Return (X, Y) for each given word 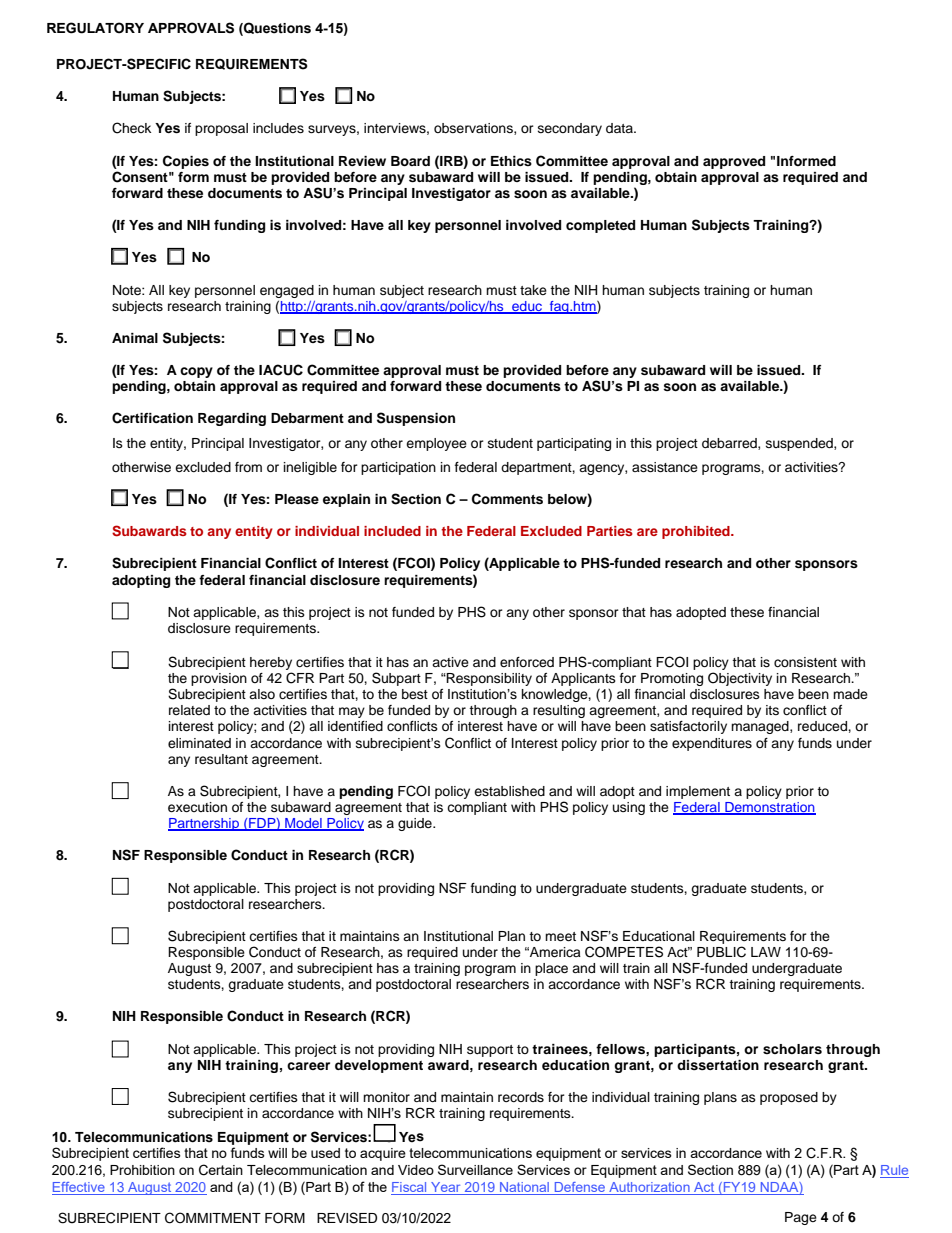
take (533, 290)
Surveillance (475, 1169)
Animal (135, 338)
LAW (766, 952)
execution (197, 807)
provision (219, 679)
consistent (805, 662)
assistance (665, 467)
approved (734, 162)
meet (560, 936)
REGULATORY (95, 28)
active (450, 662)
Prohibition (142, 1170)
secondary (570, 129)
